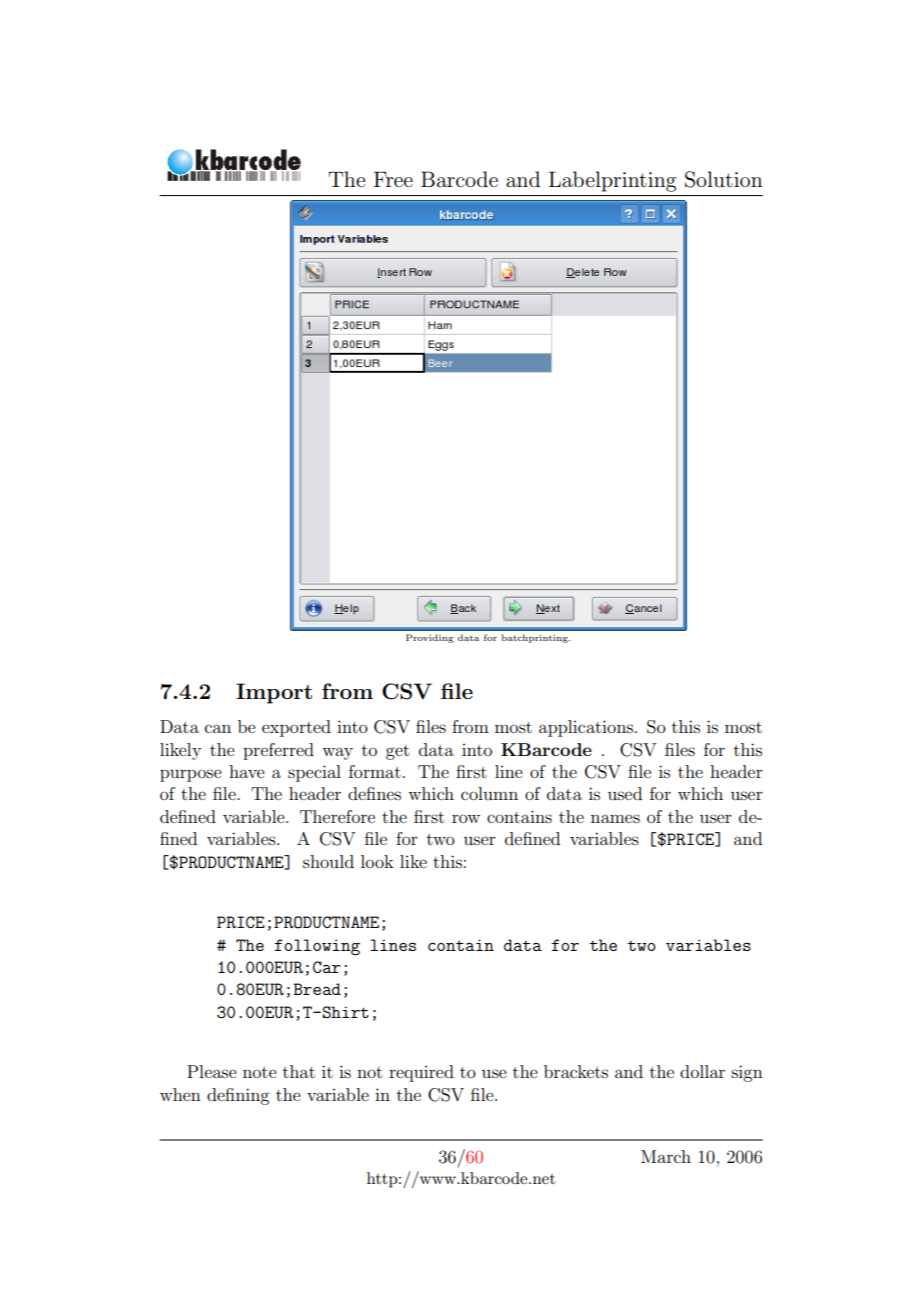 The width and height of the document is (924, 1308). Describe the element at coordinates (238, 1096) in the document. I see `defining` at that location.
